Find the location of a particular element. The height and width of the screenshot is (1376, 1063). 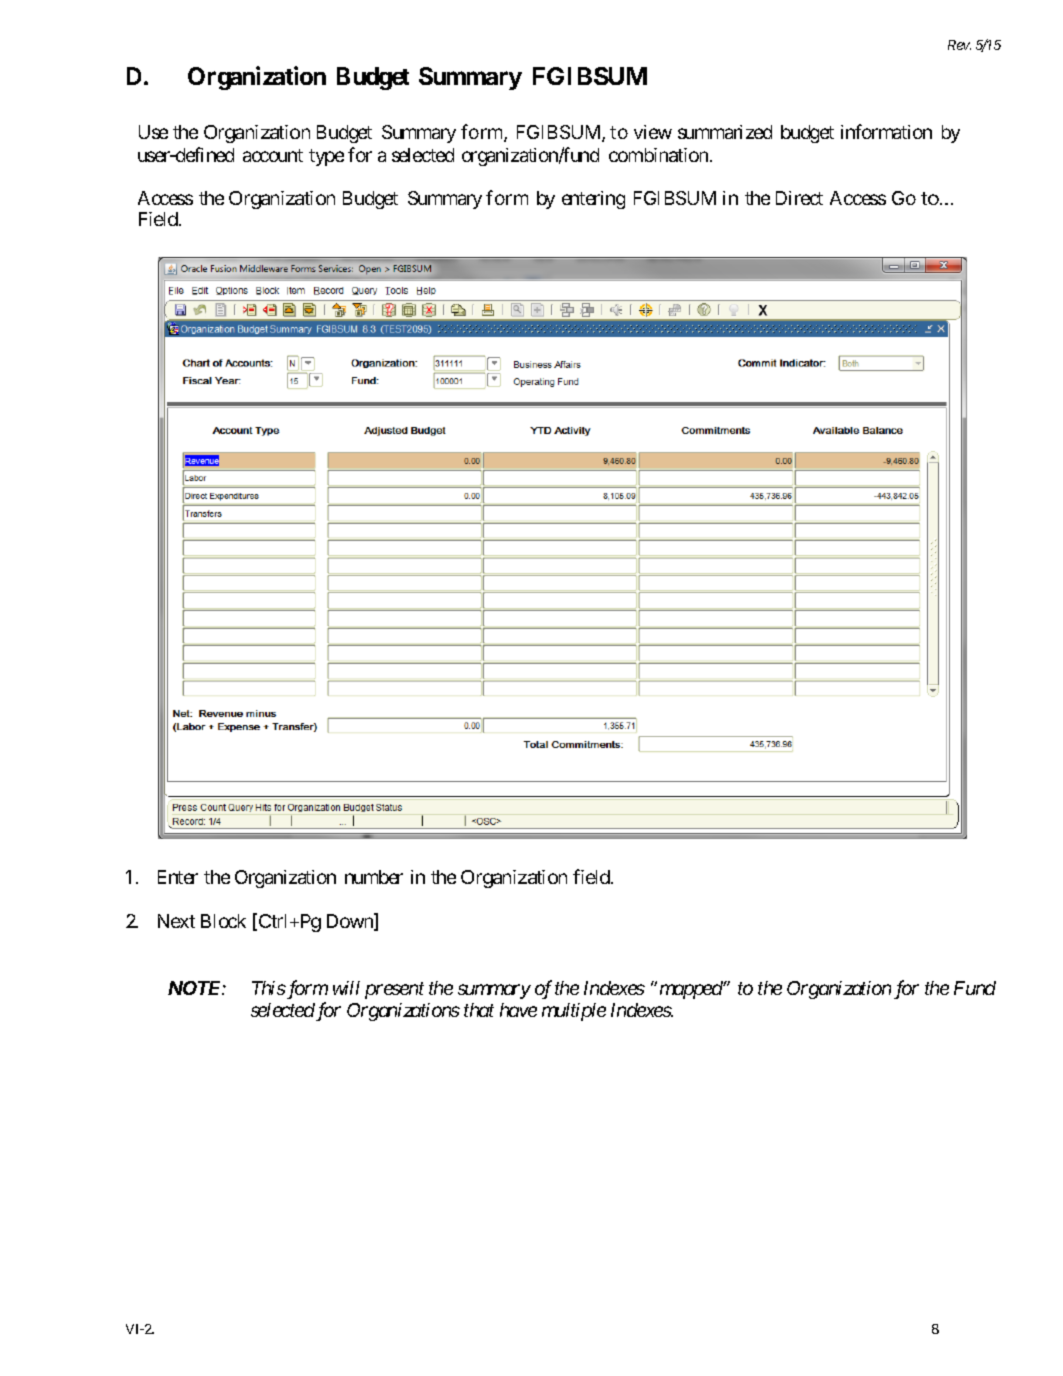

summarized is located at coordinates (725, 132).
